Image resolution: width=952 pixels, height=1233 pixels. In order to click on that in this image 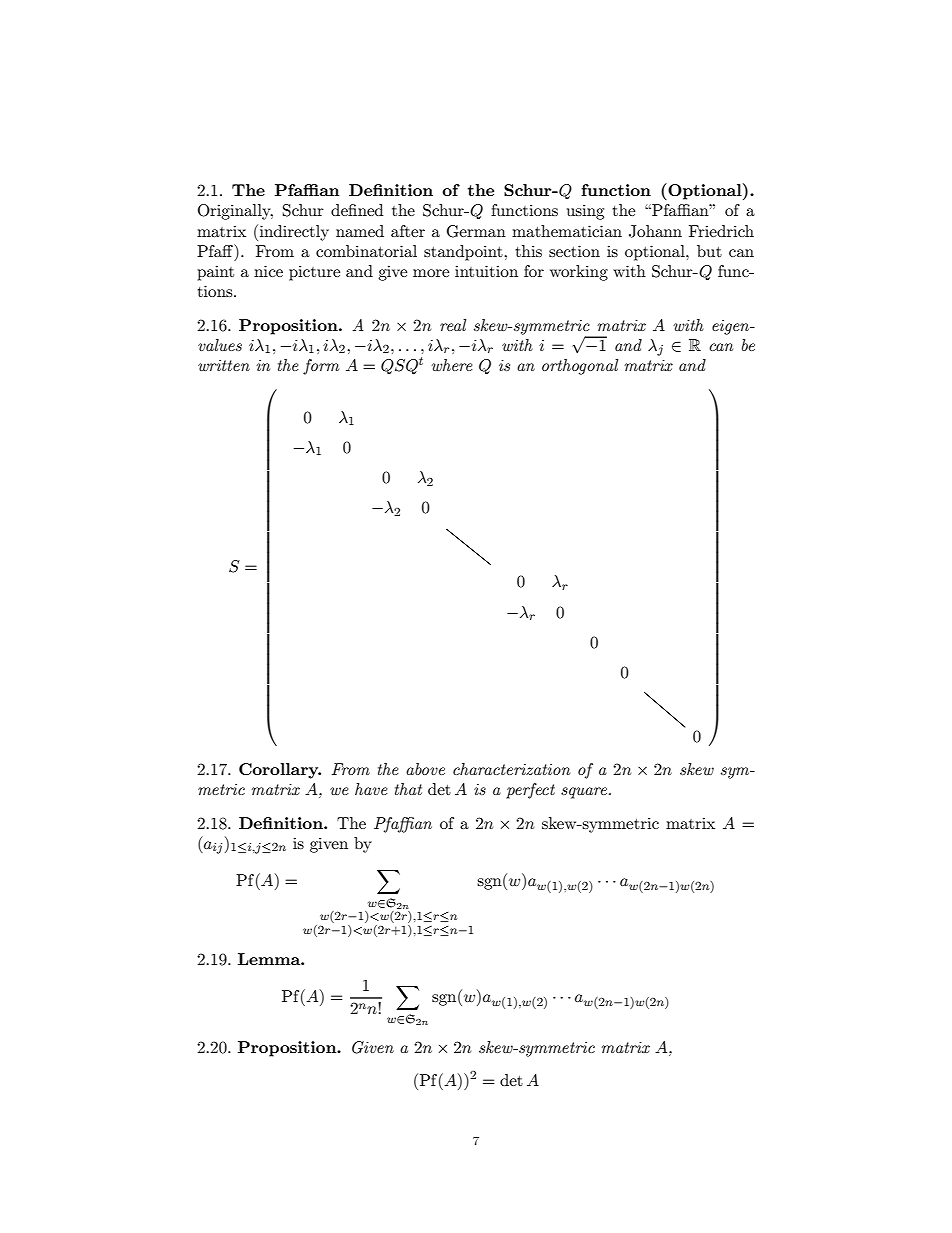, I will do `click(408, 789)`.
